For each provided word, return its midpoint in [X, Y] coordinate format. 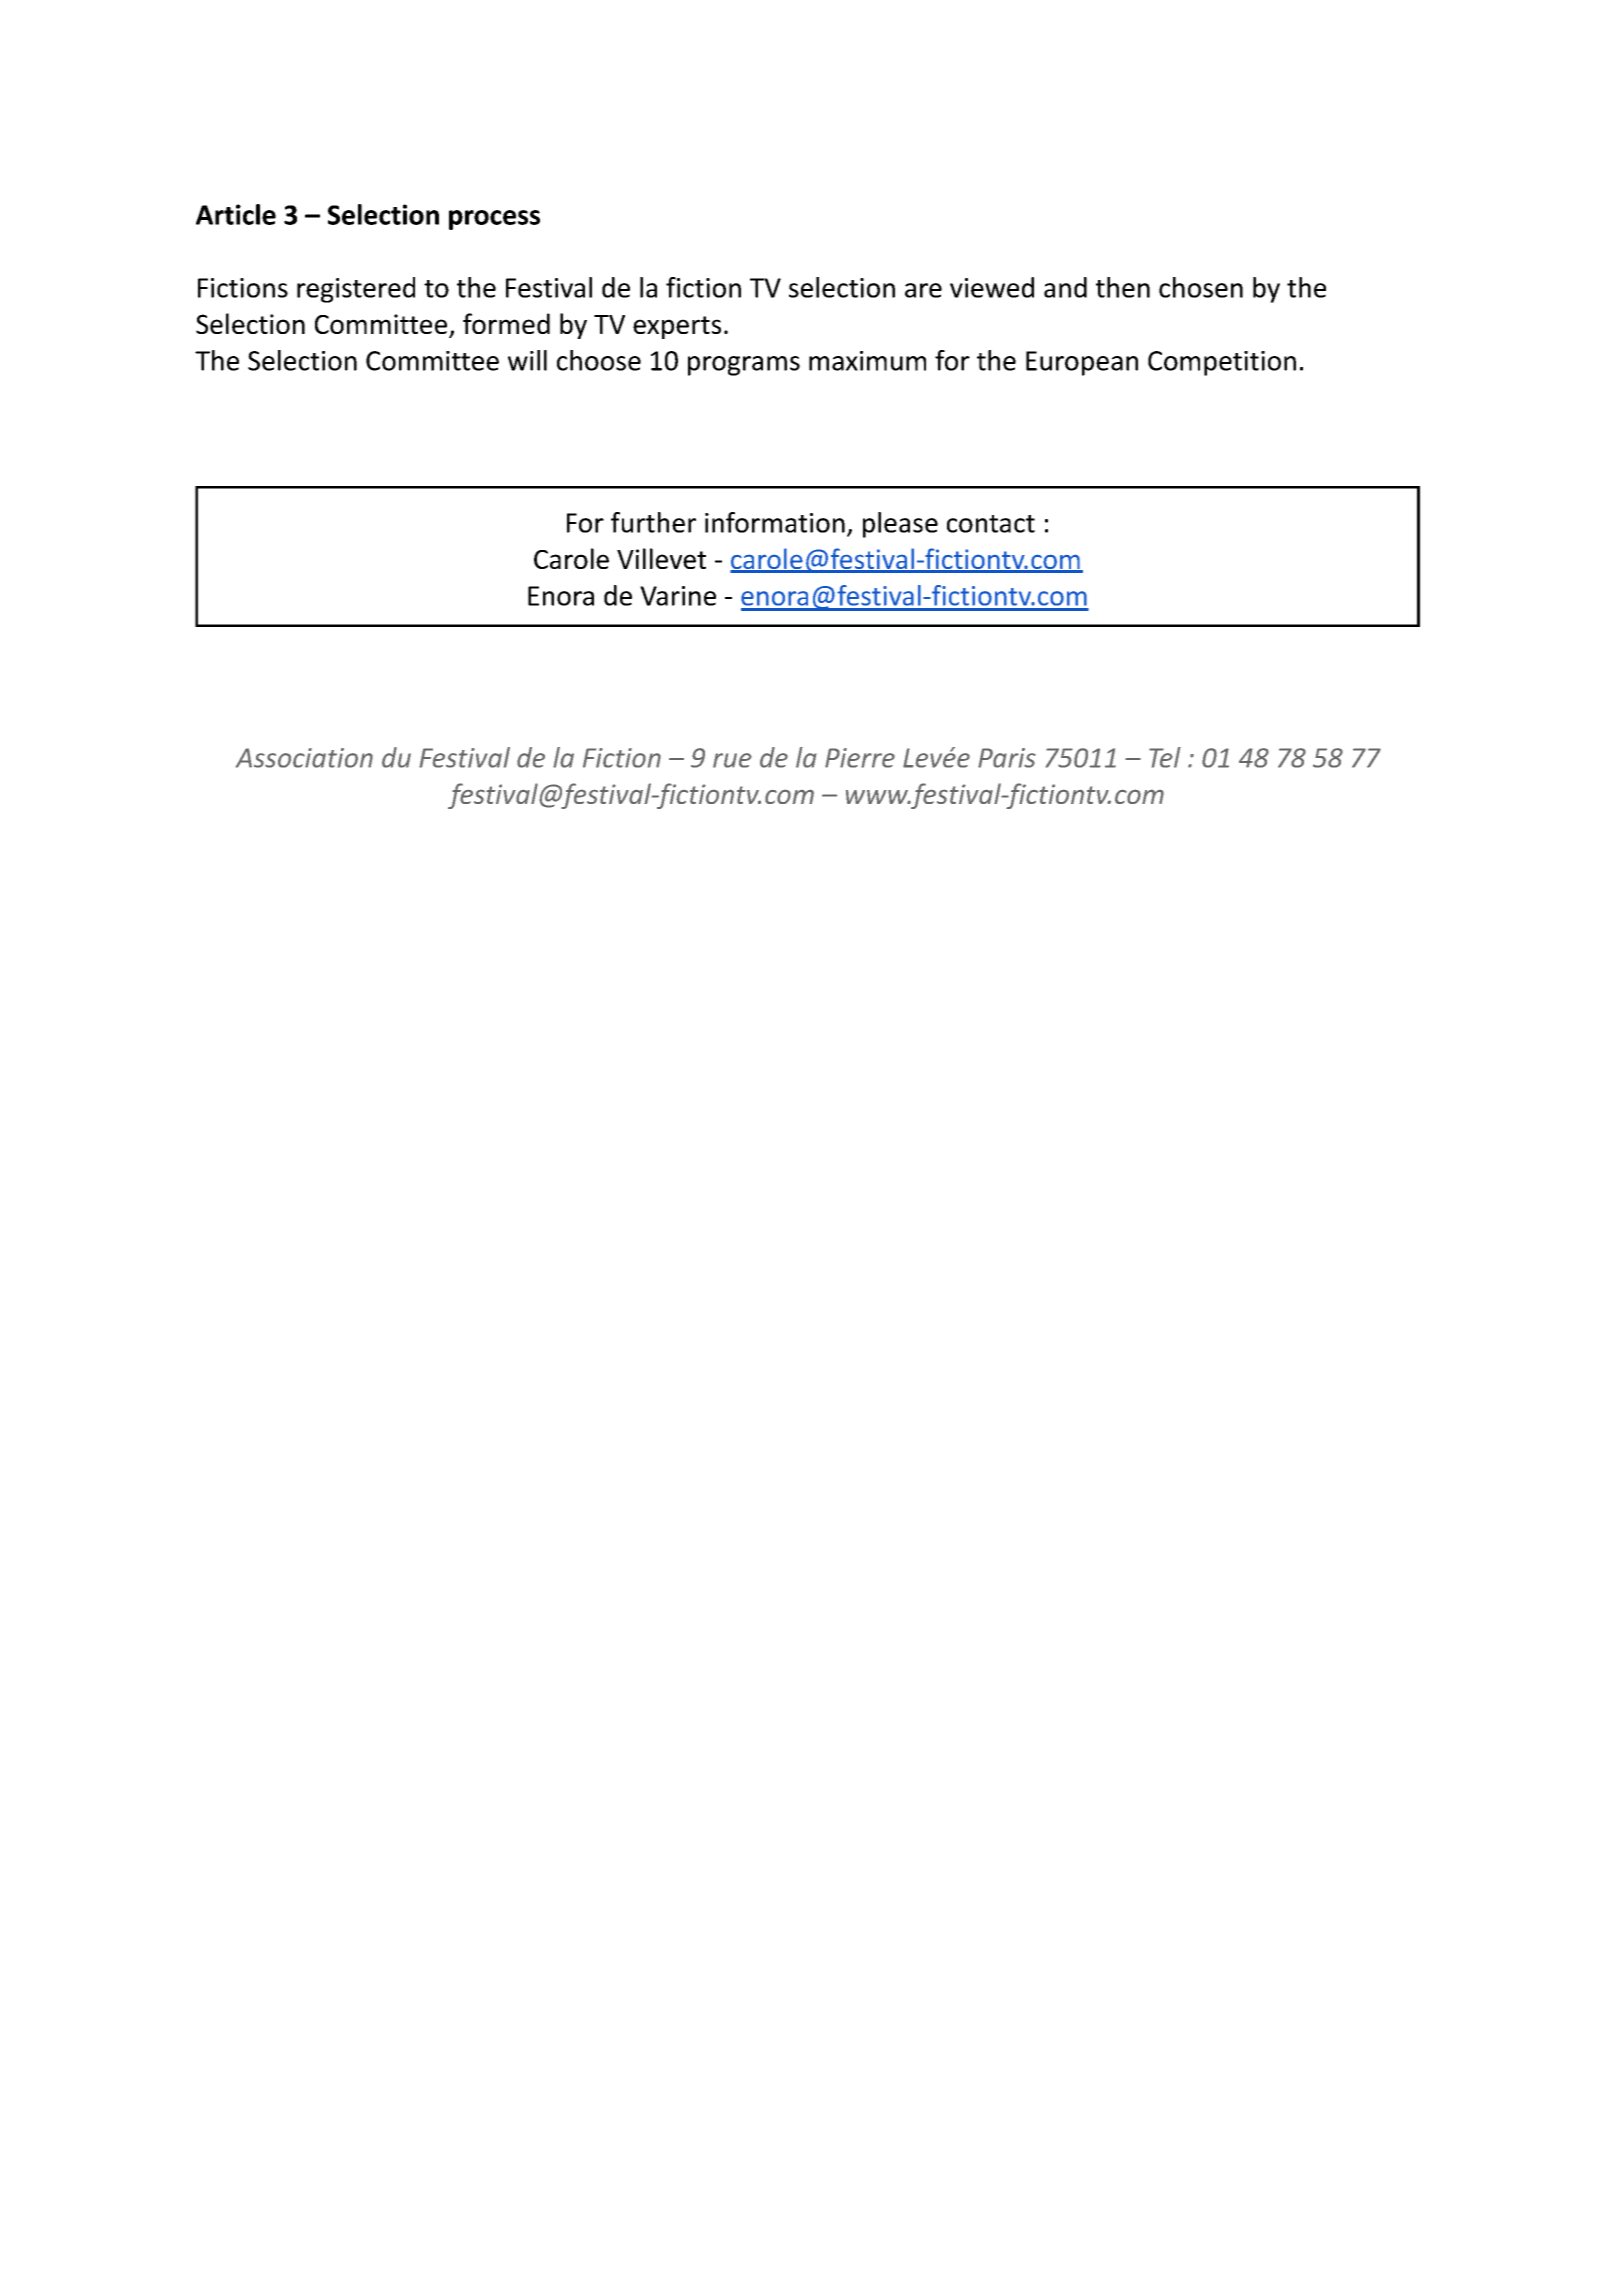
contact [991, 524]
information [775, 522]
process [494, 220]
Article [236, 214]
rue [732, 760]
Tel [1165, 757]
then [1123, 287]
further [653, 522]
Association [304, 758]
